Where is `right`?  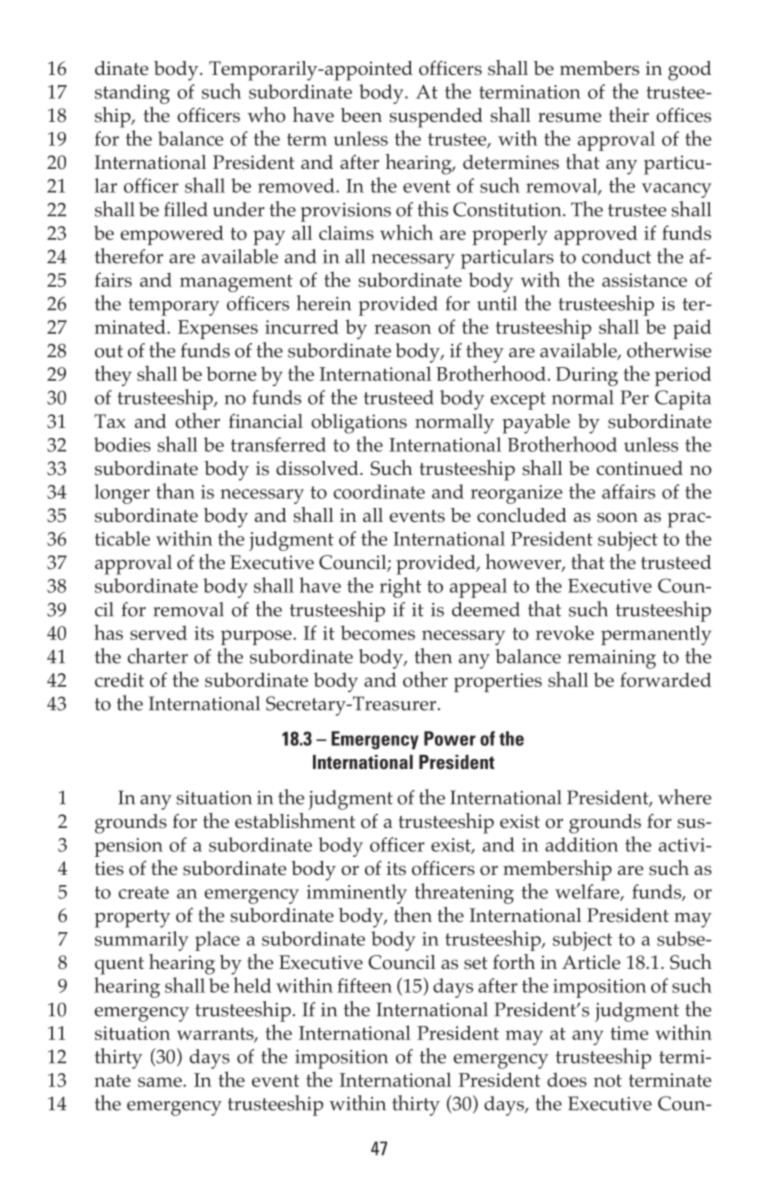 right is located at coordinates (400, 587).
